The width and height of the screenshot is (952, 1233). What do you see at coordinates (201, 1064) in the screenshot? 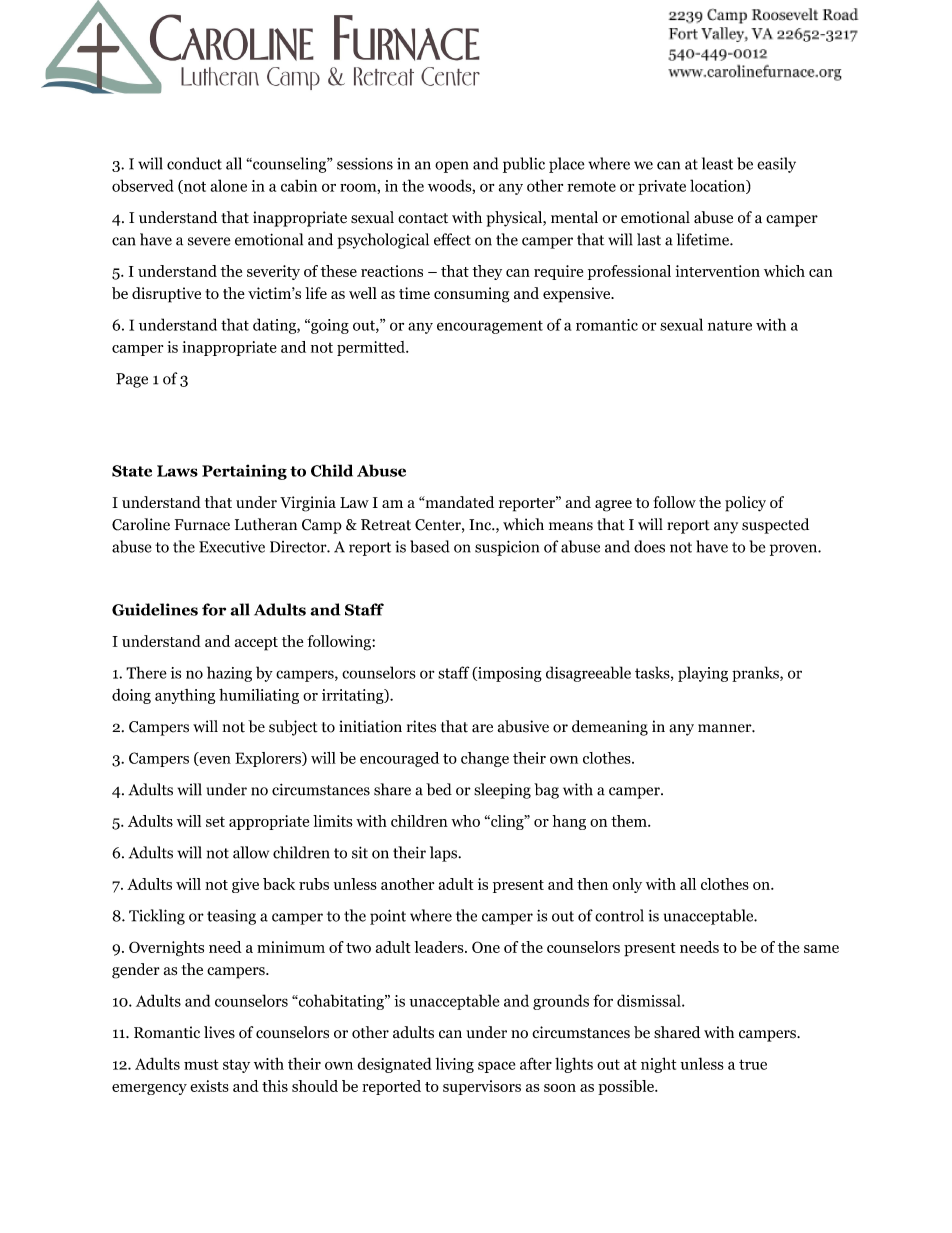
I see `must` at bounding box center [201, 1064].
